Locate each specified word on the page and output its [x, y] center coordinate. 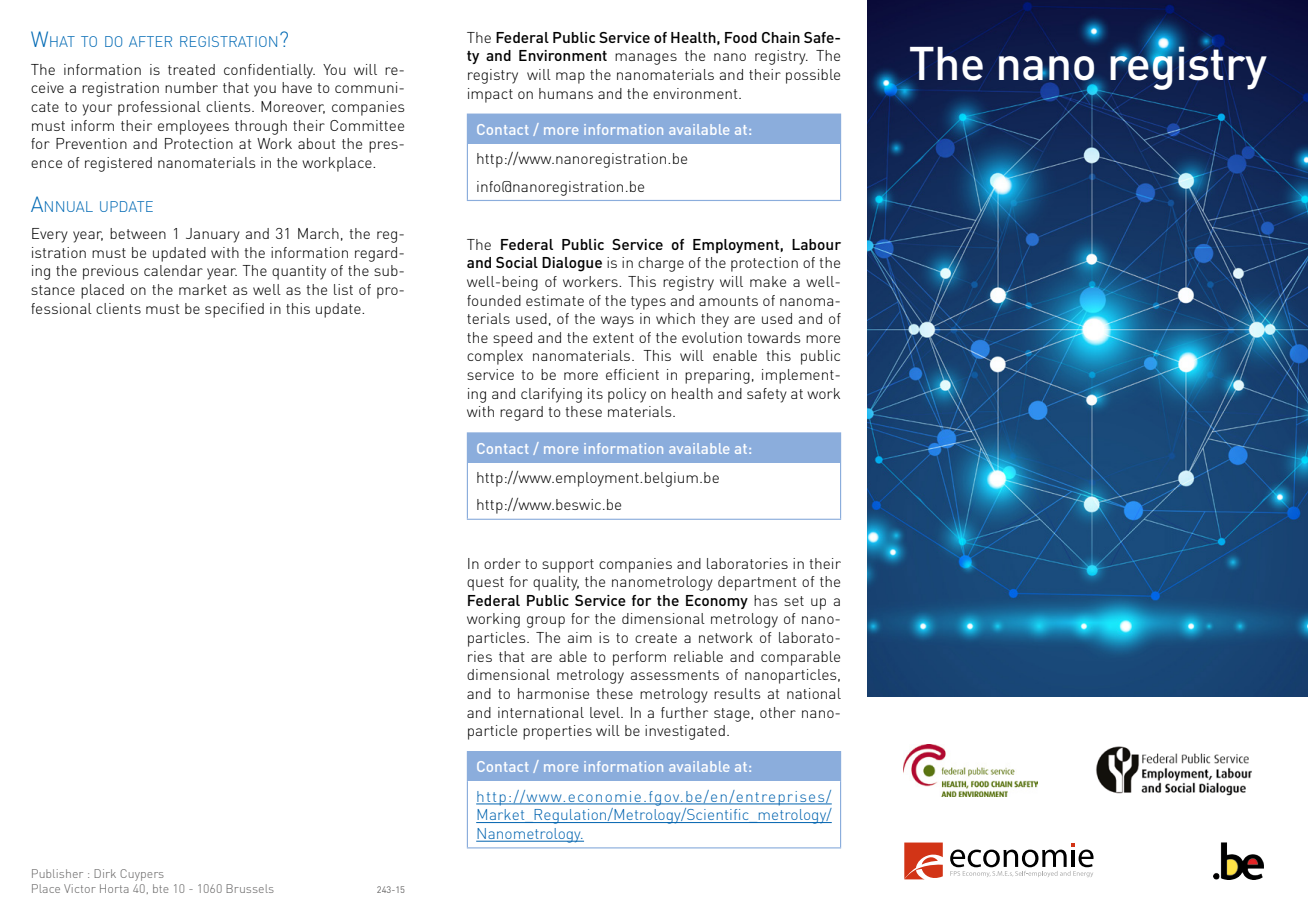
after [150, 41]
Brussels [250, 888]
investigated [685, 732]
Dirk [105, 873]
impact [490, 95]
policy [627, 395]
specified [234, 310]
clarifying [551, 395]
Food [741, 37]
